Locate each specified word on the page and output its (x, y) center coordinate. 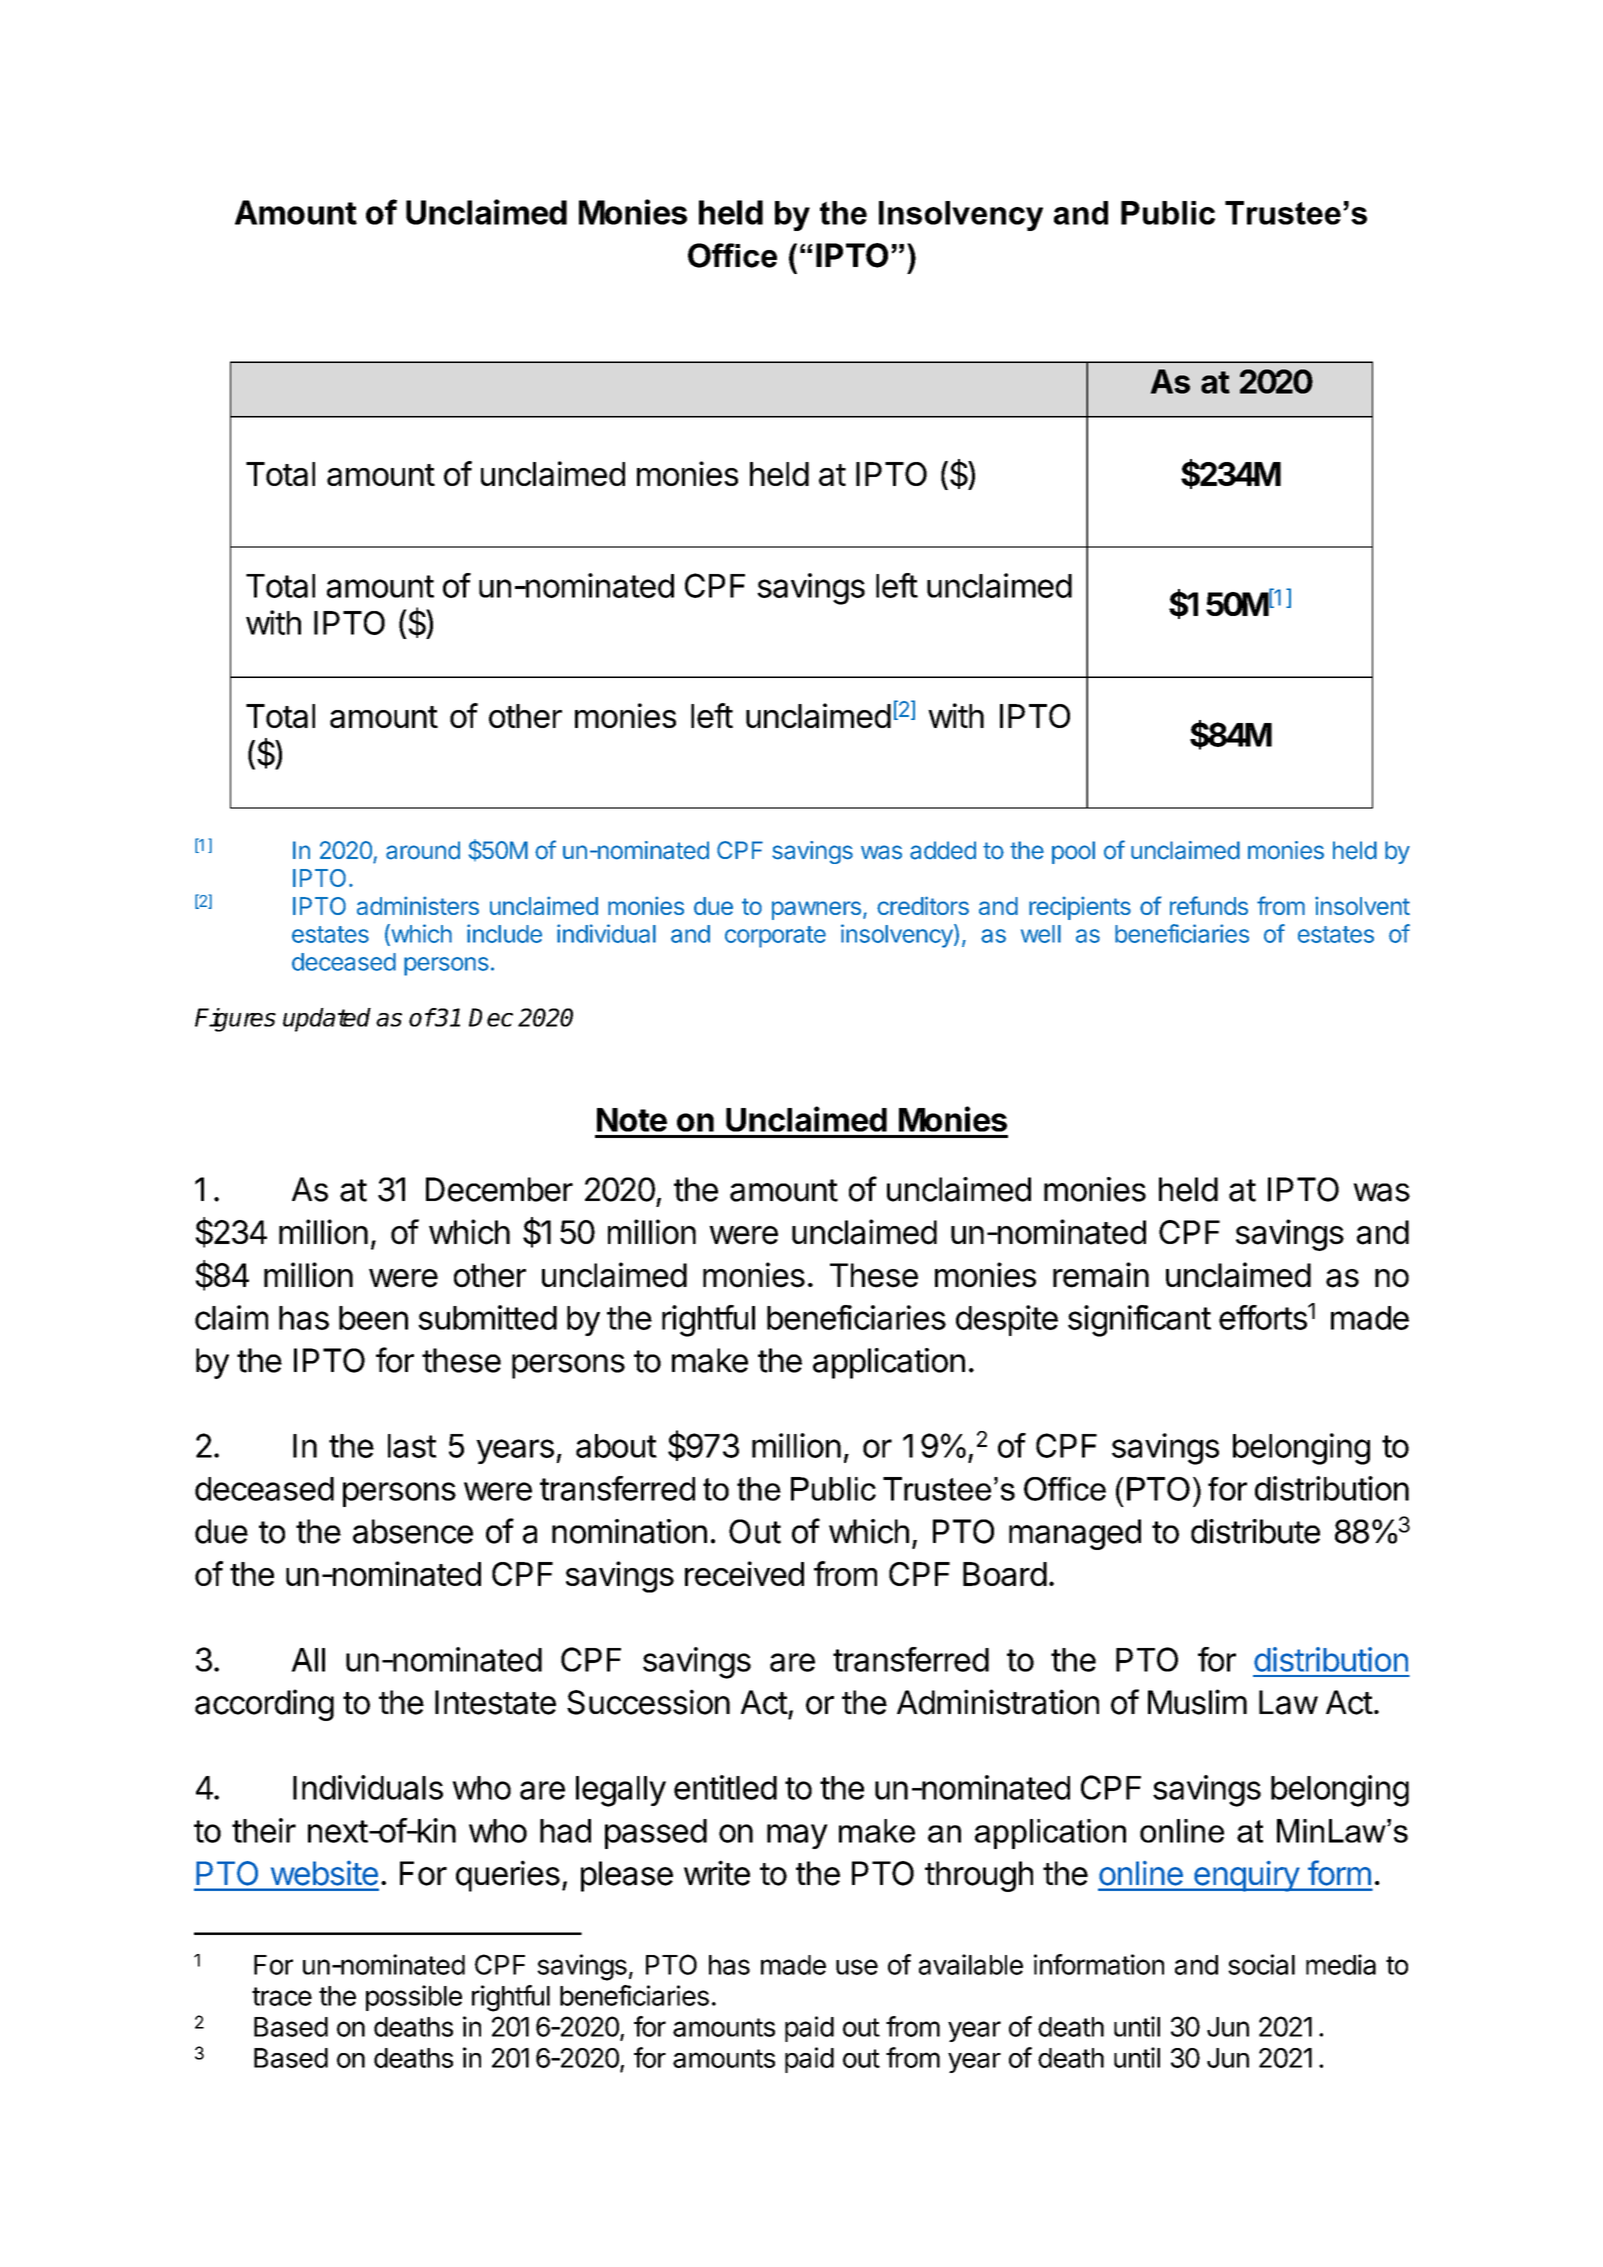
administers (418, 905)
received (744, 1573)
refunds (1209, 905)
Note (632, 1120)
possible (414, 1998)
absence (413, 1531)
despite (1007, 1320)
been (373, 1318)
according (264, 1705)
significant (1139, 1321)
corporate (775, 937)
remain (1101, 1275)
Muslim (1197, 1702)
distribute (1255, 1531)
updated (327, 1020)
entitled (725, 1787)
